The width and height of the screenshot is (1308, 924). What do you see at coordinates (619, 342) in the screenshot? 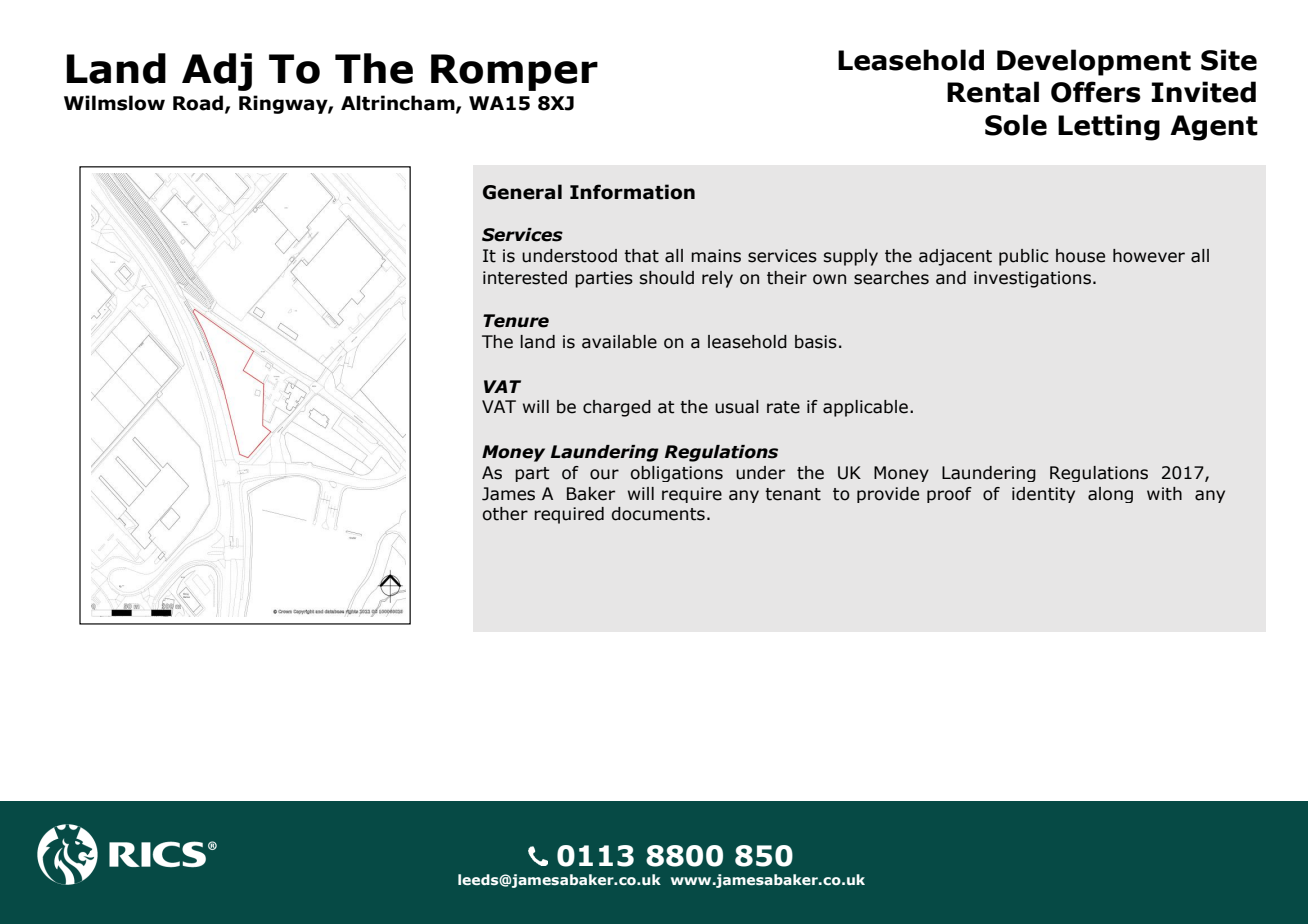
I see `available` at bounding box center [619, 342].
